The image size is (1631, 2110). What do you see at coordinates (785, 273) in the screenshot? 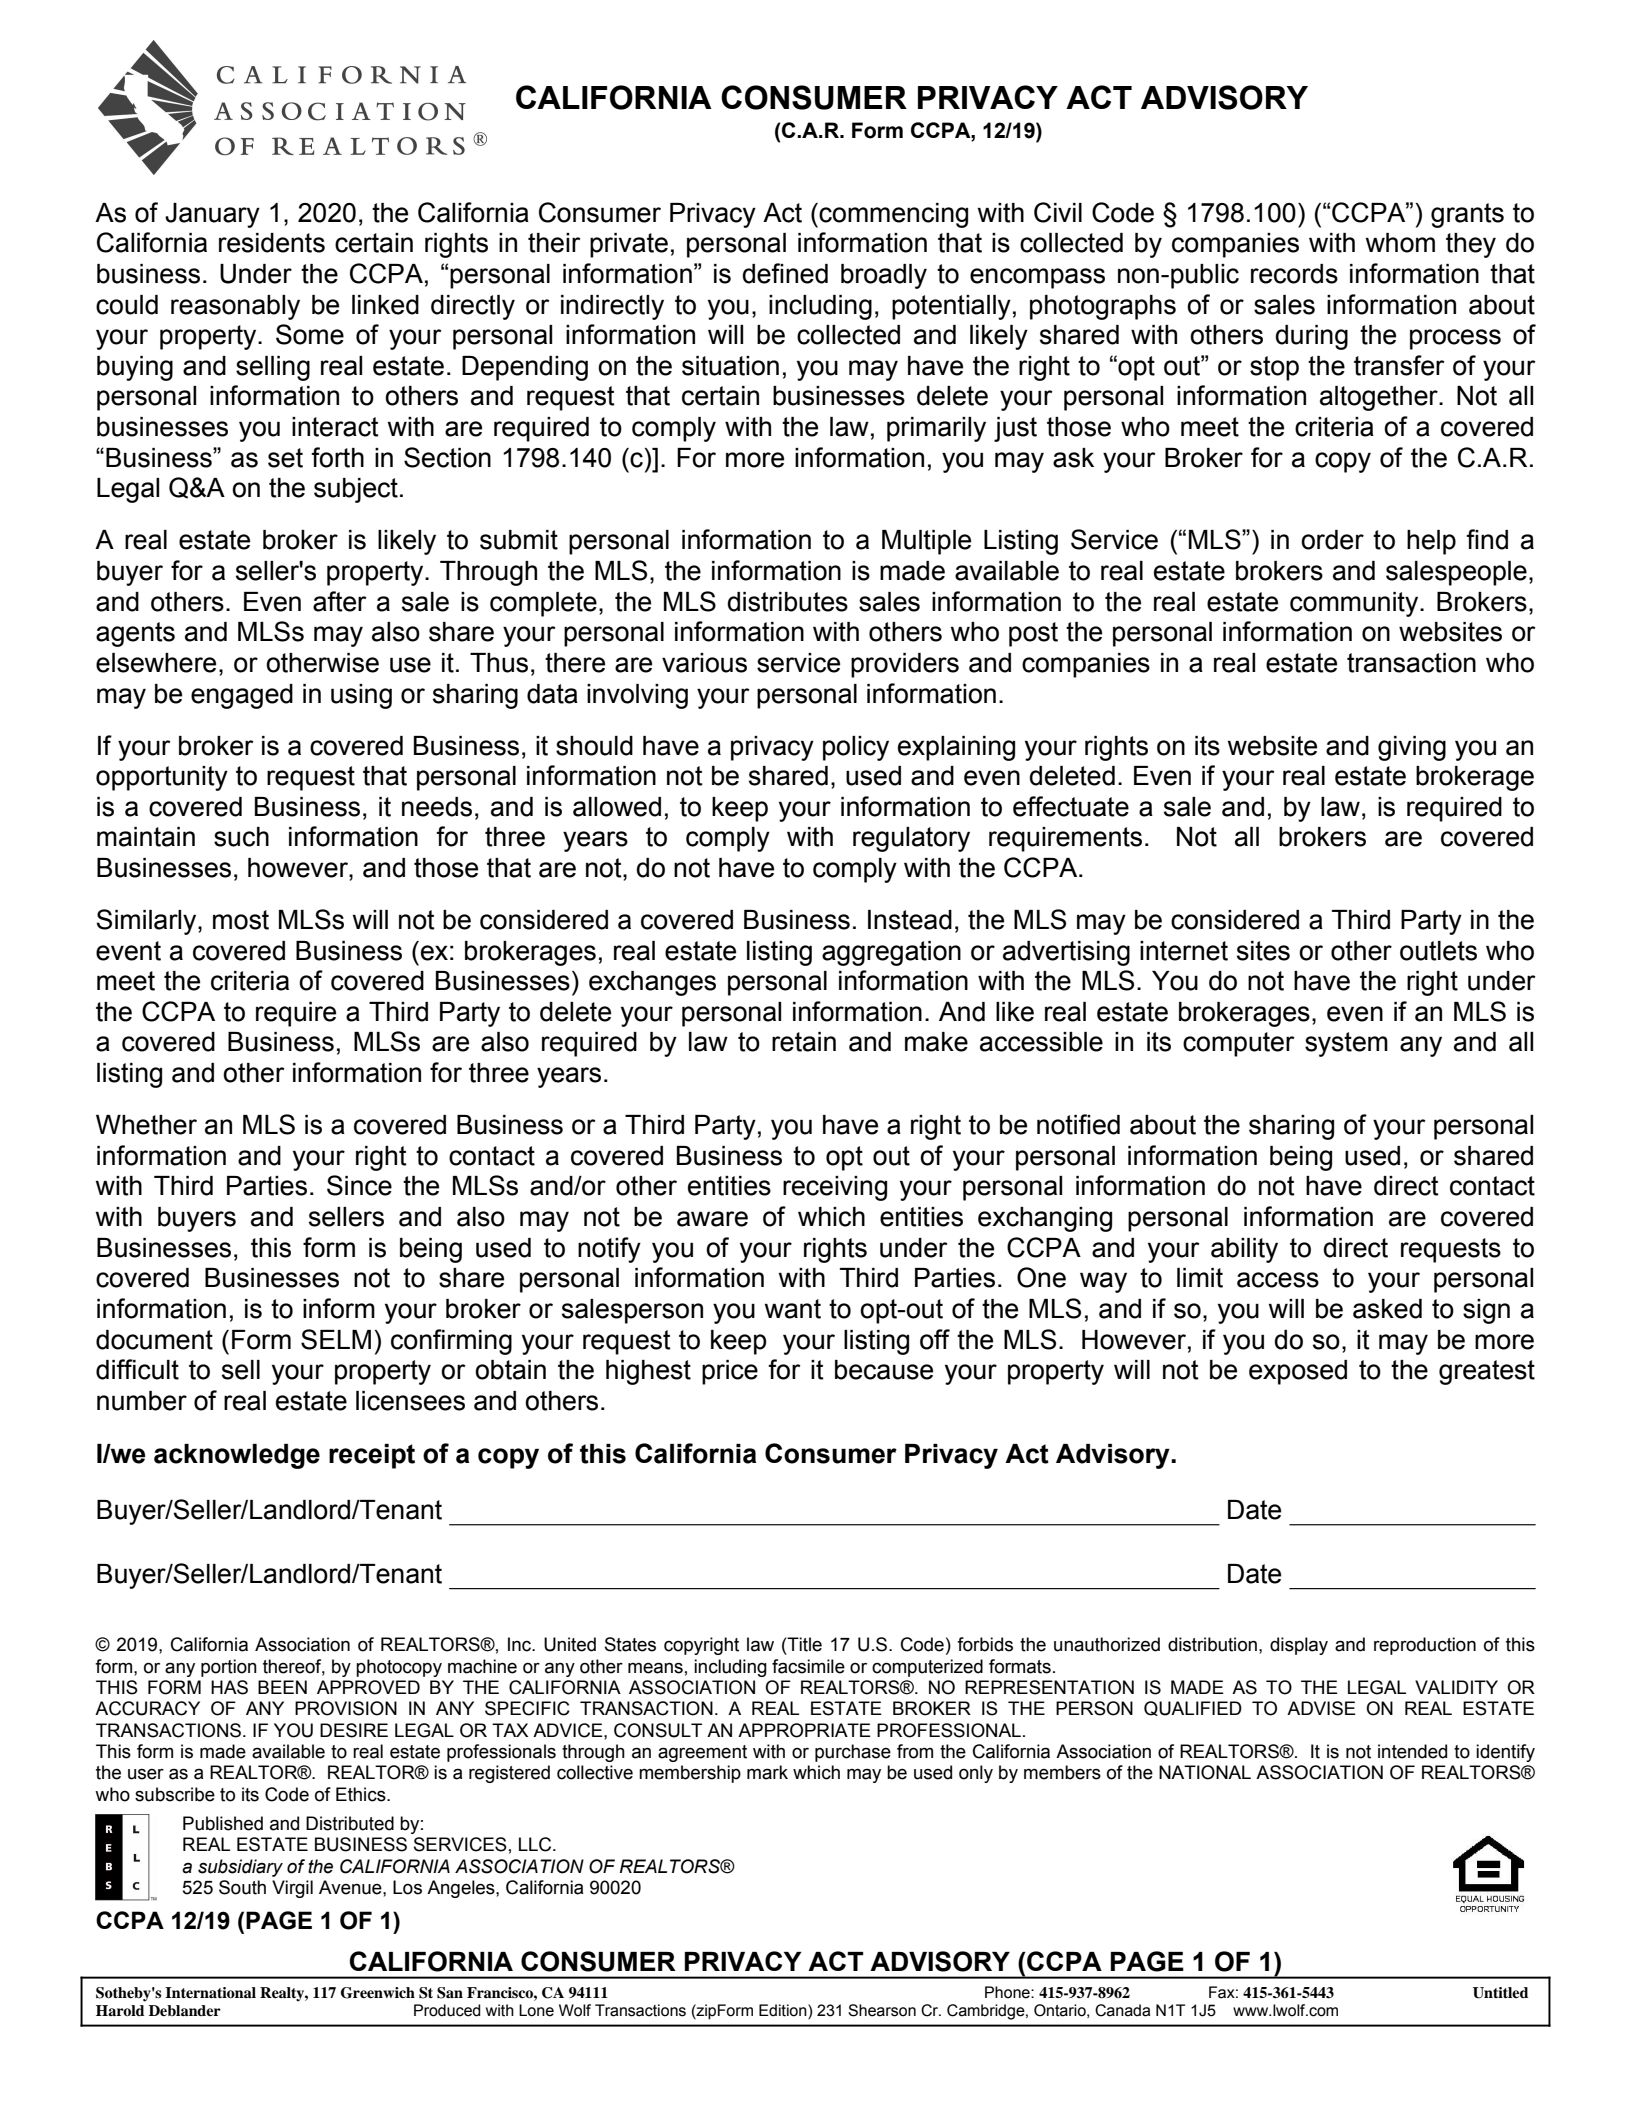
I see `defined` at bounding box center [785, 273].
